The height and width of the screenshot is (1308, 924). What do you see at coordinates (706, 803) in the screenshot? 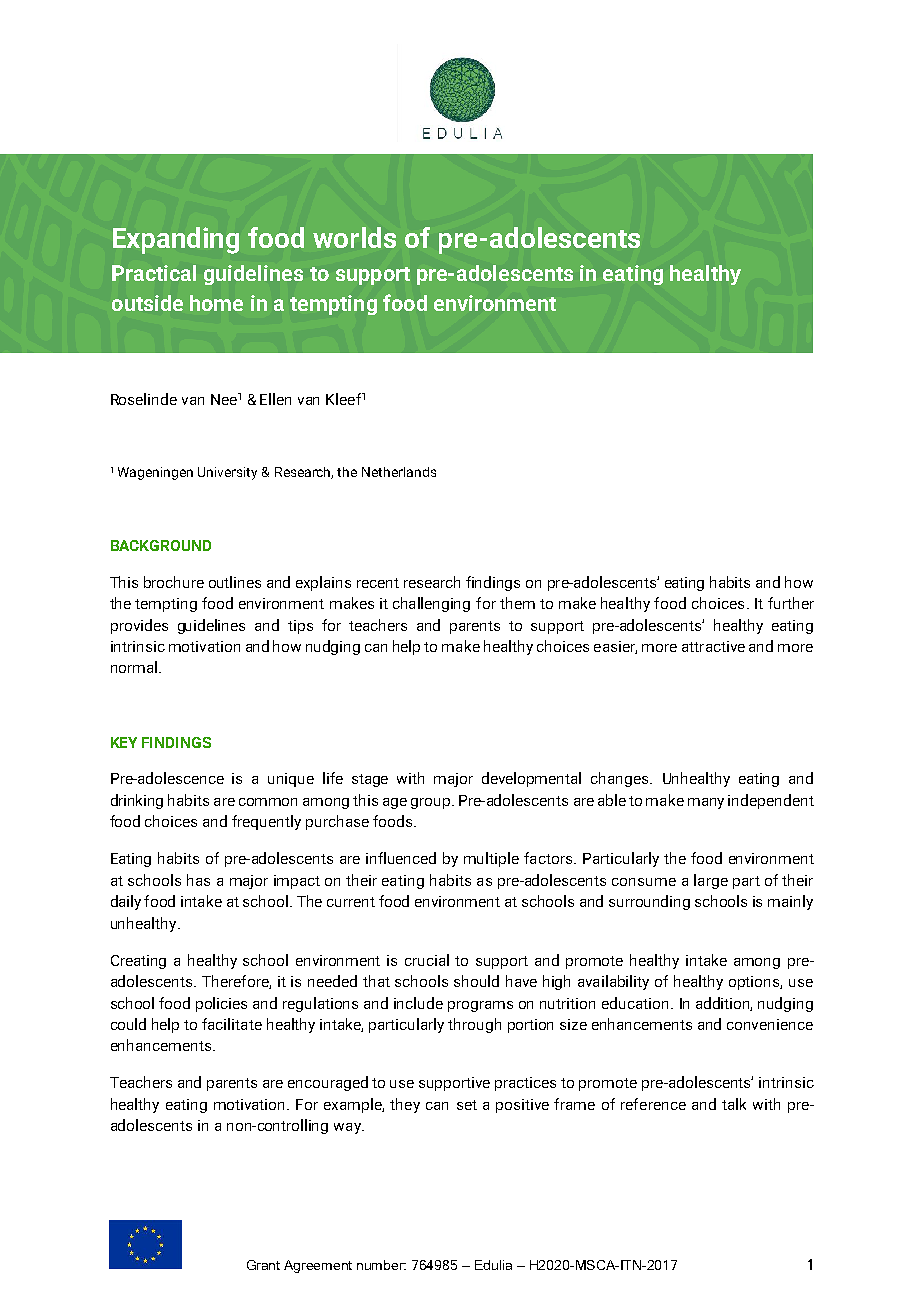
I see `many` at bounding box center [706, 803].
